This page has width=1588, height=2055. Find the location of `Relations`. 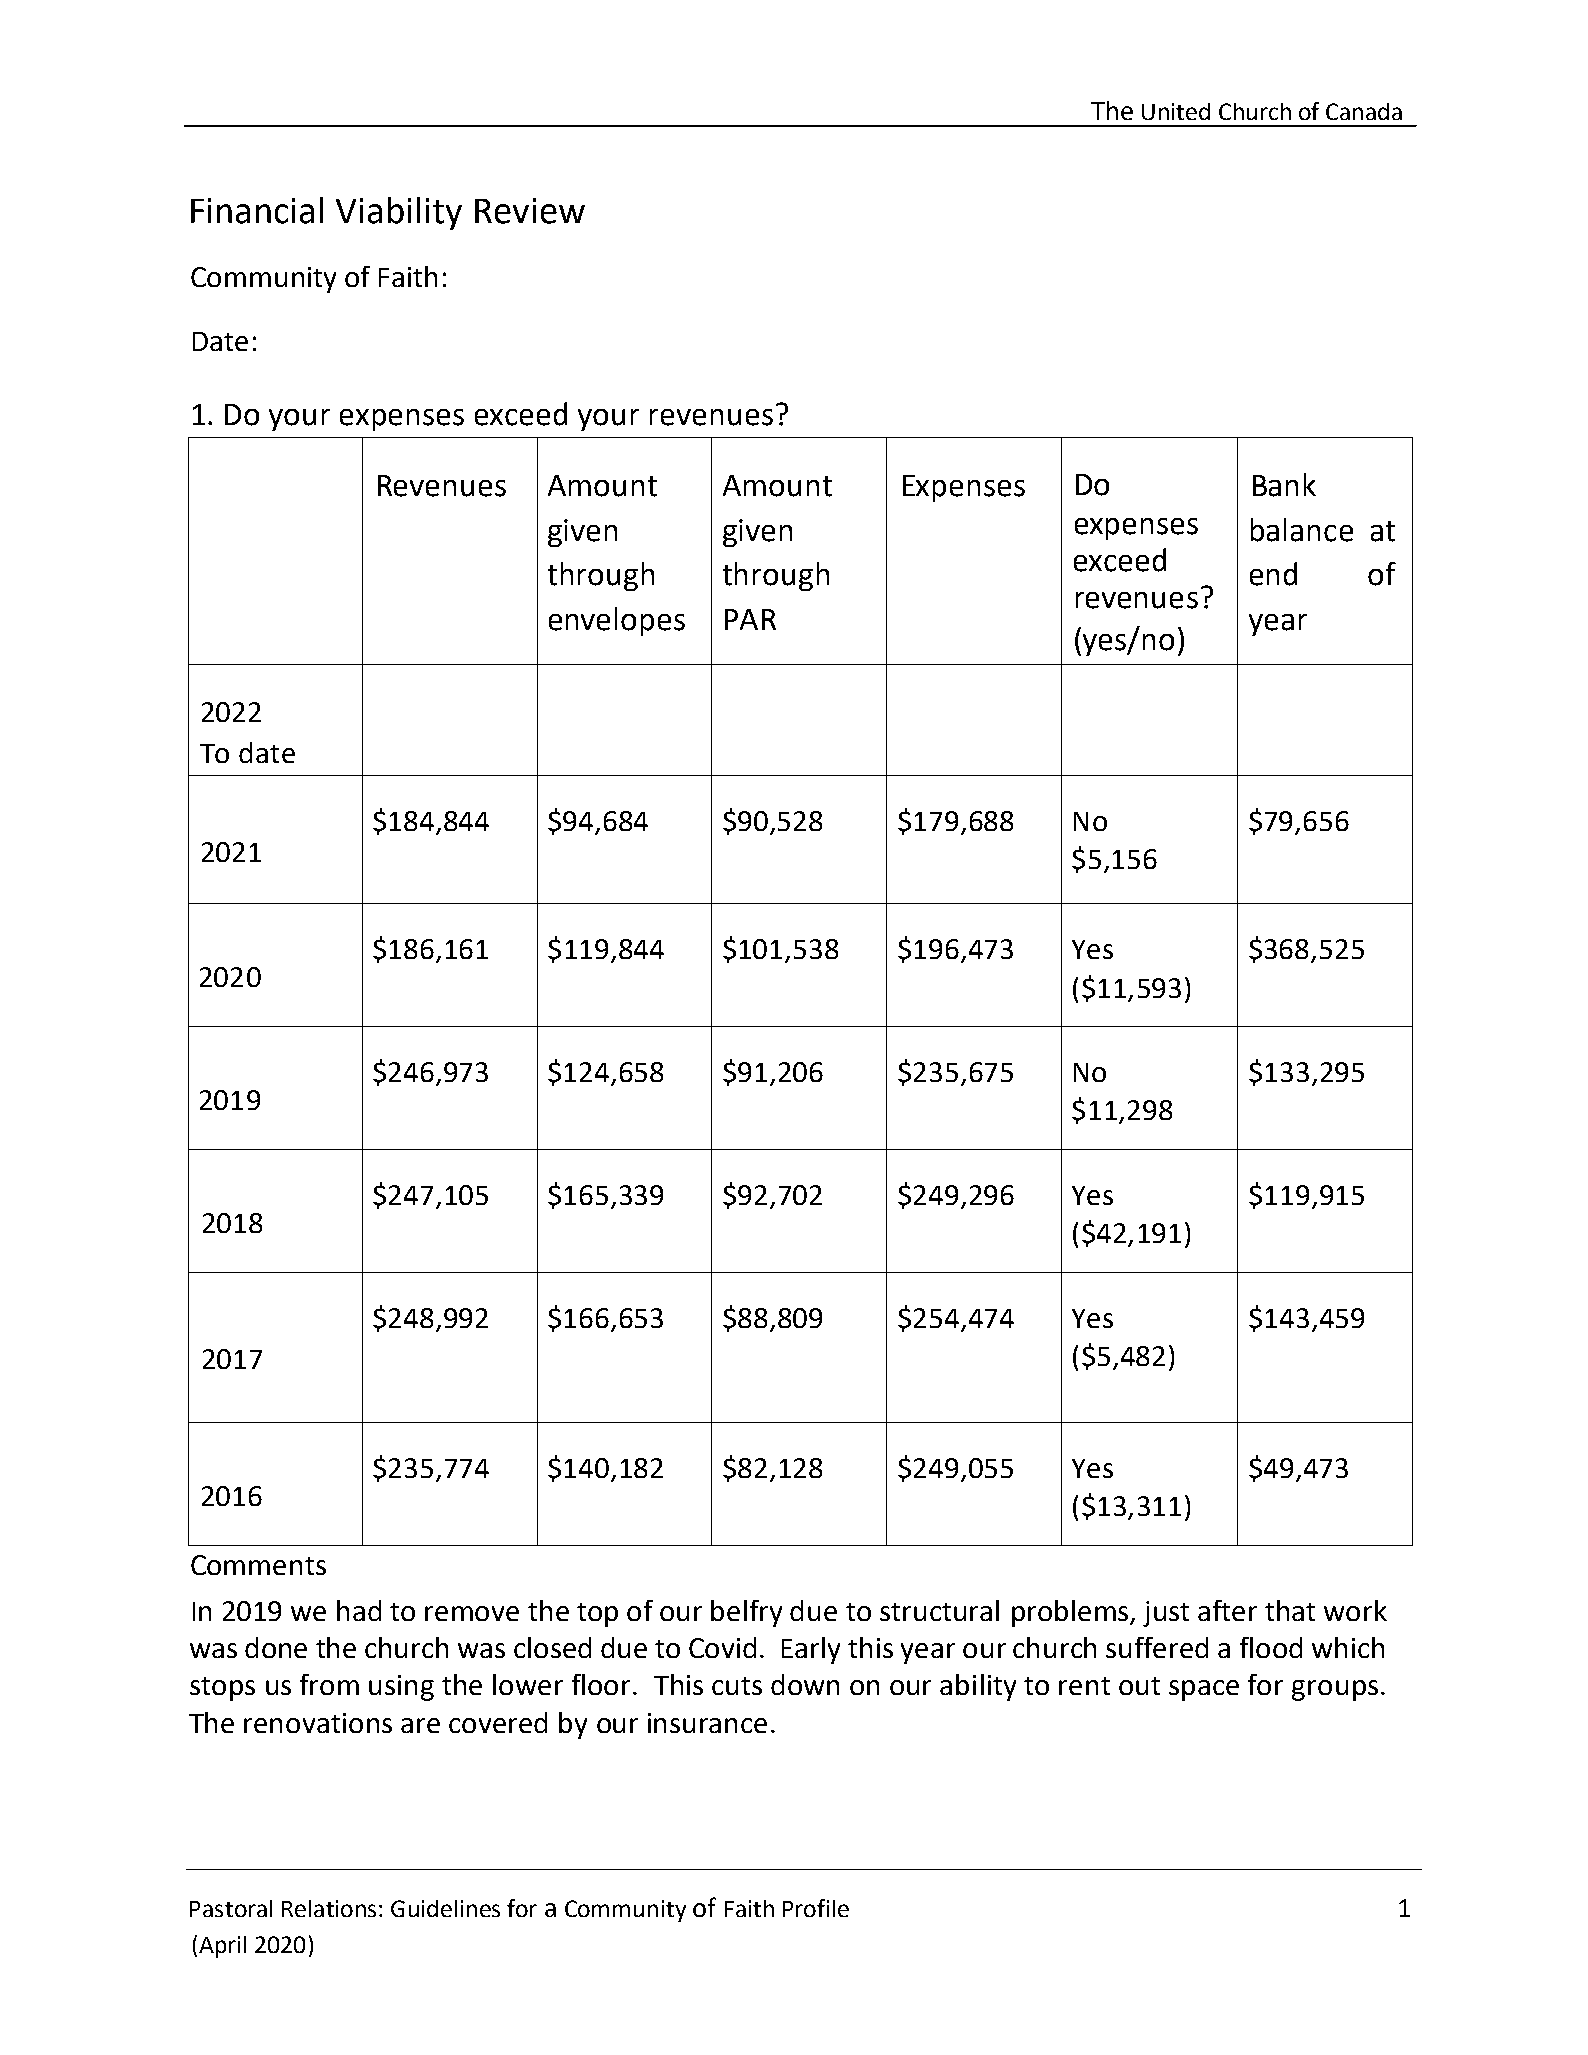

Relations is located at coordinates (329, 1908).
